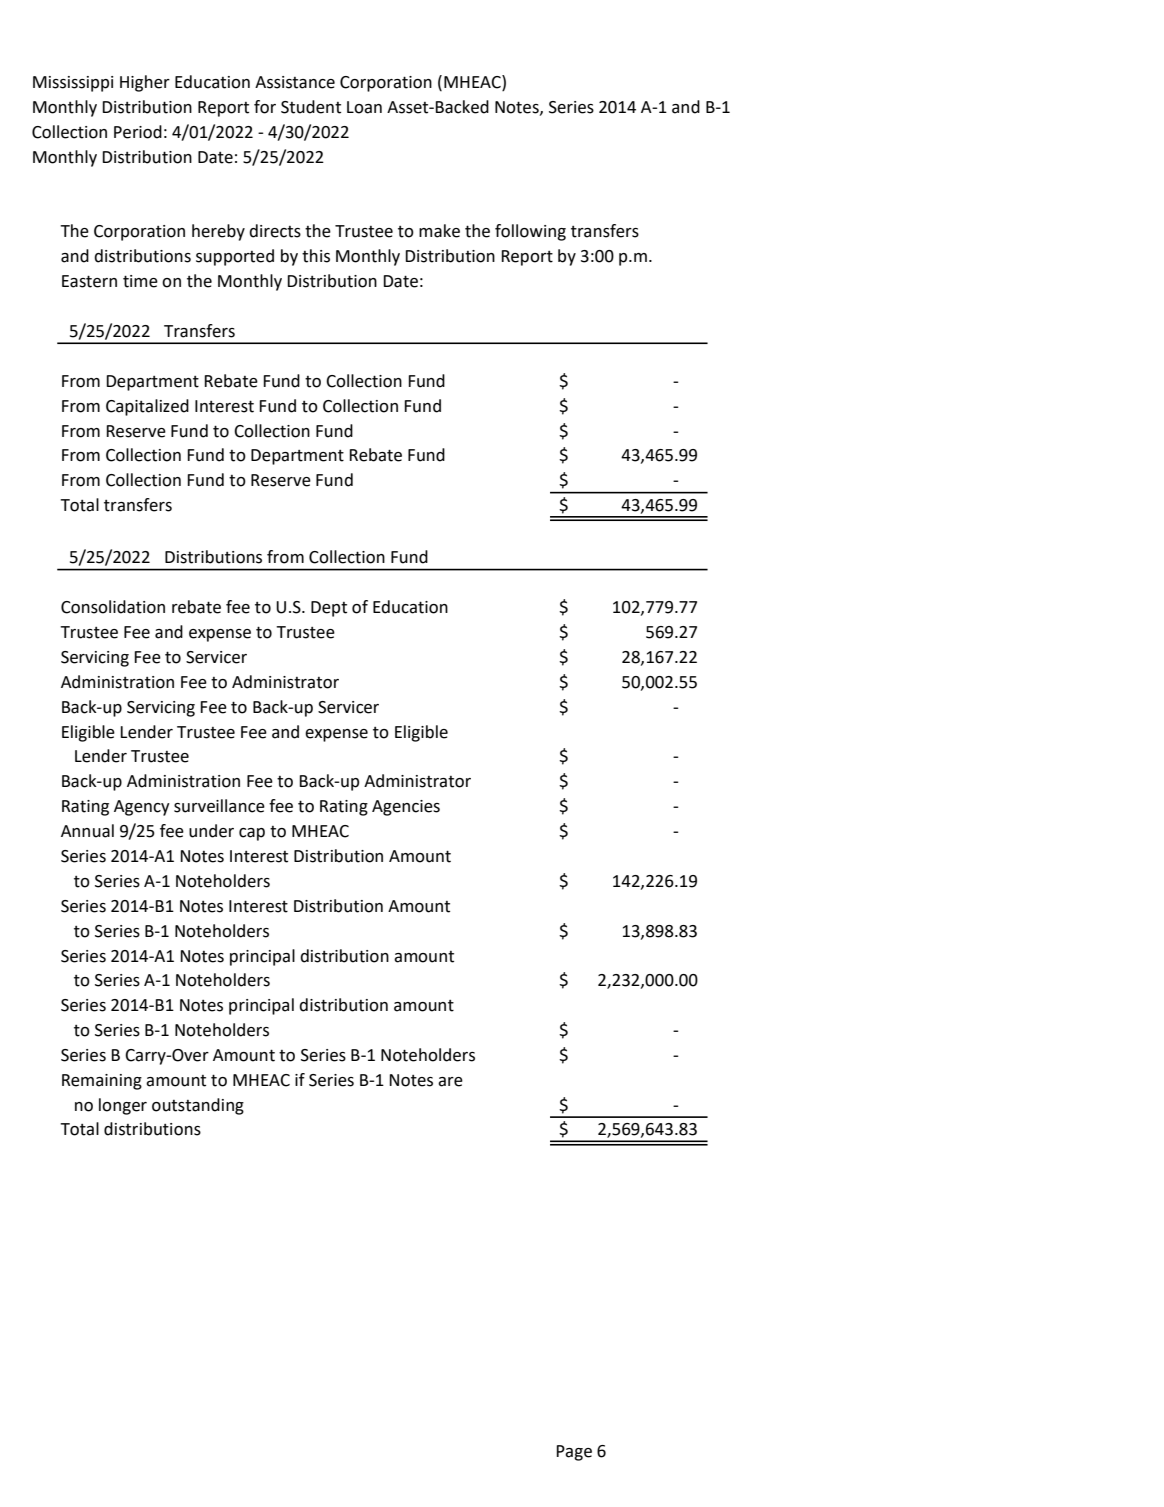  Describe the element at coordinates (123, 1106) in the screenshot. I see `longer` at that location.
